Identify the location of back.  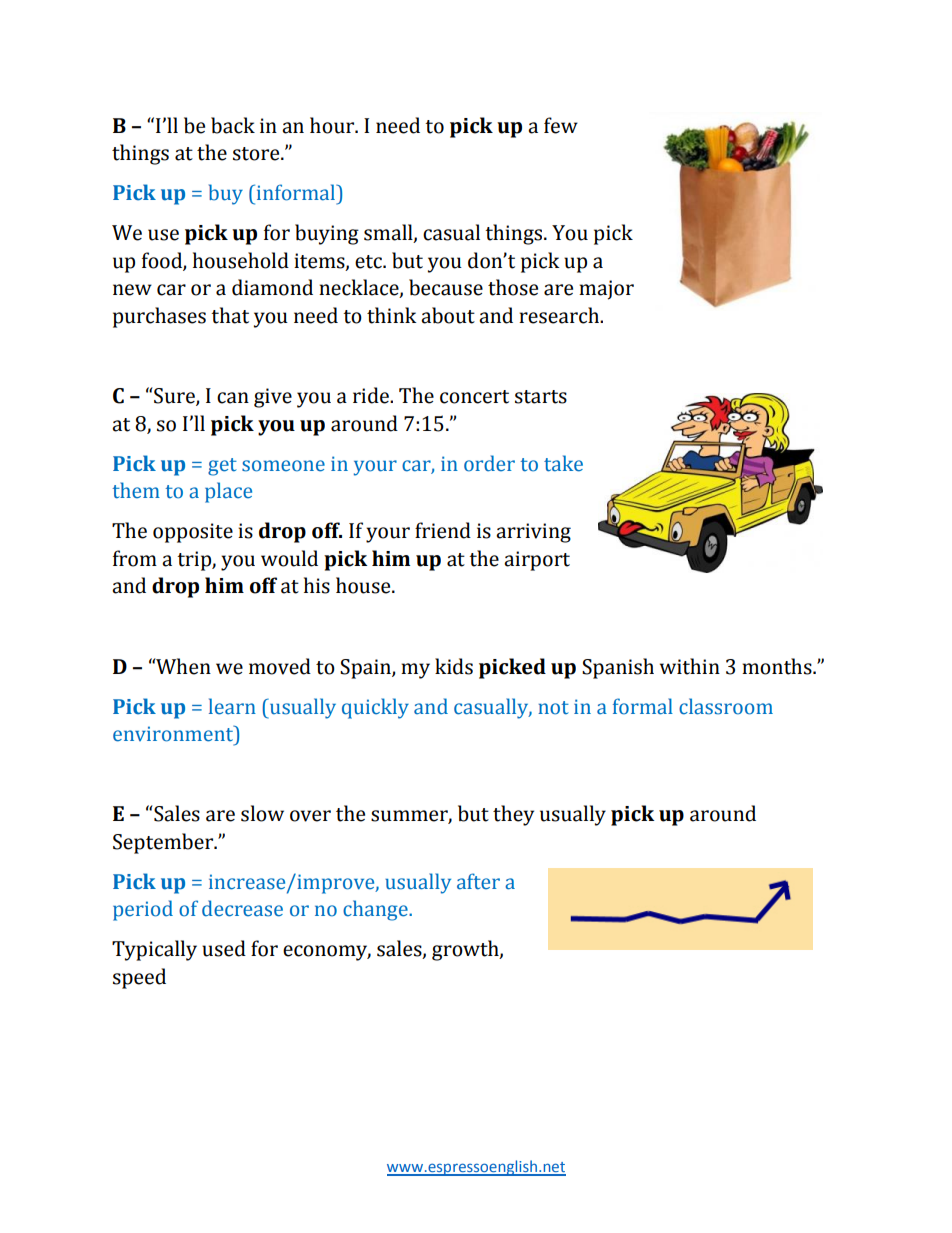
(233, 125).
